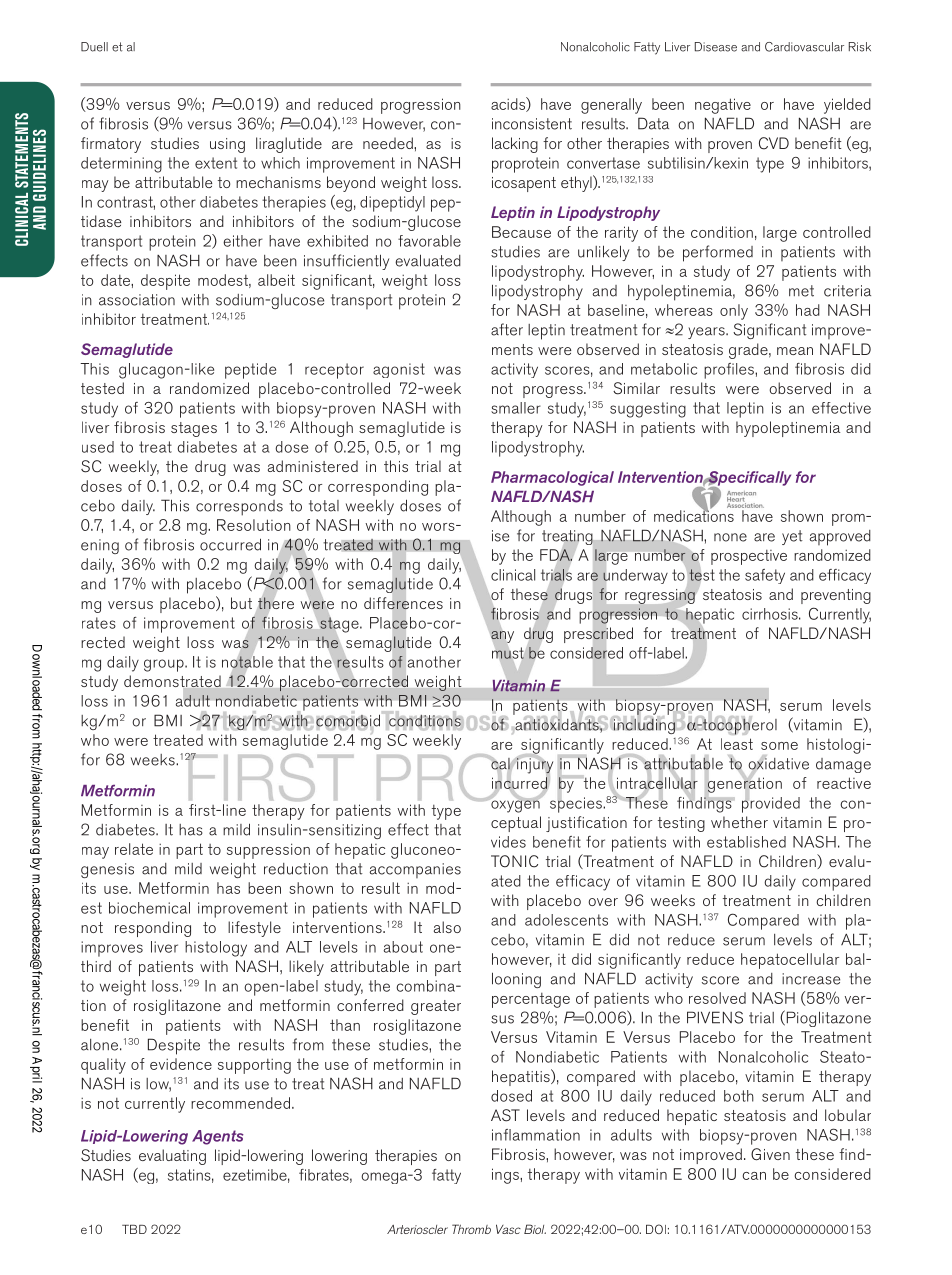 This image has width=952, height=1275. I want to click on Biol, so click(535, 1229).
